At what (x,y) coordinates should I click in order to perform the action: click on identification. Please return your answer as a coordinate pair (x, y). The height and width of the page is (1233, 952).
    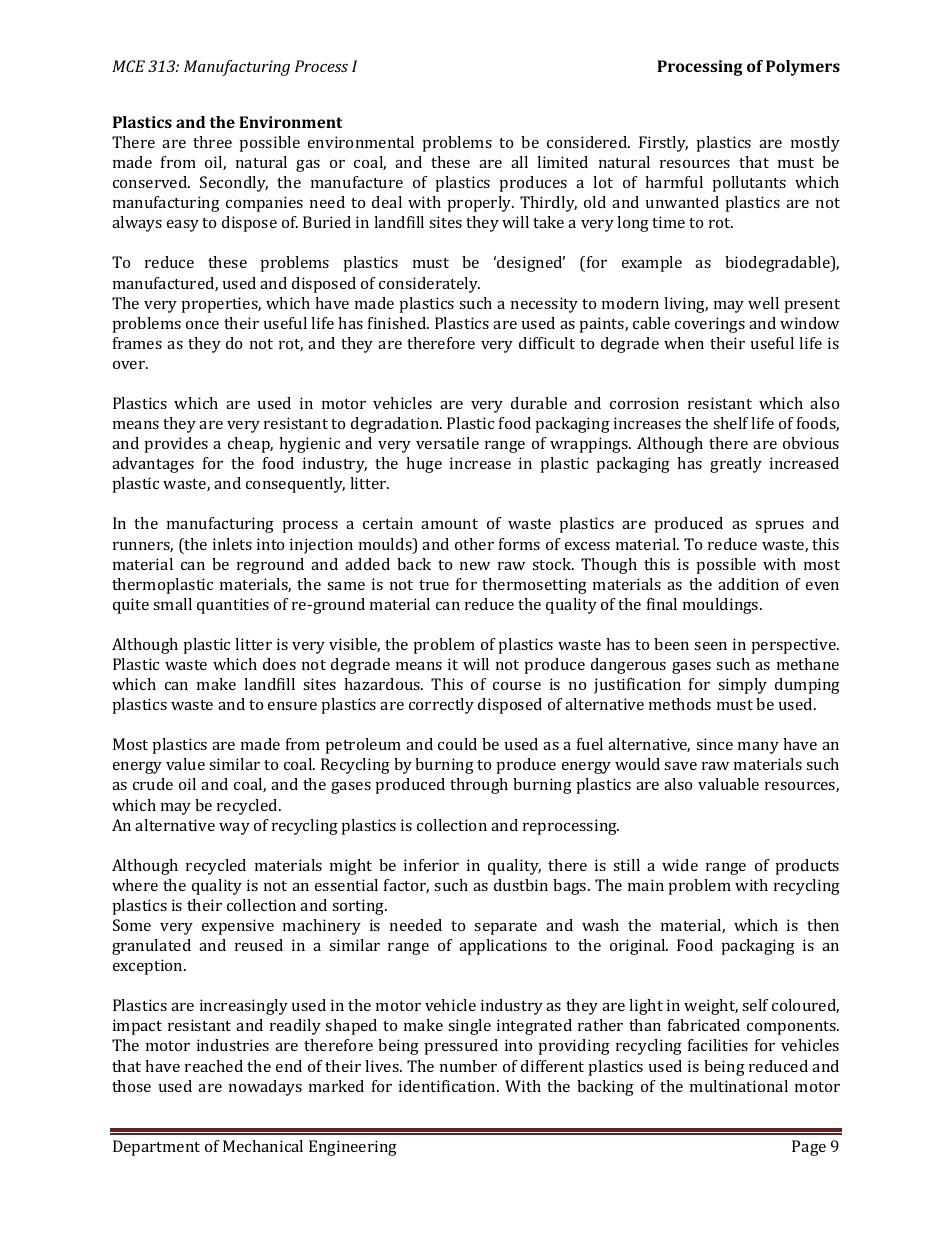
    Looking at the image, I should click on (448, 1086).
